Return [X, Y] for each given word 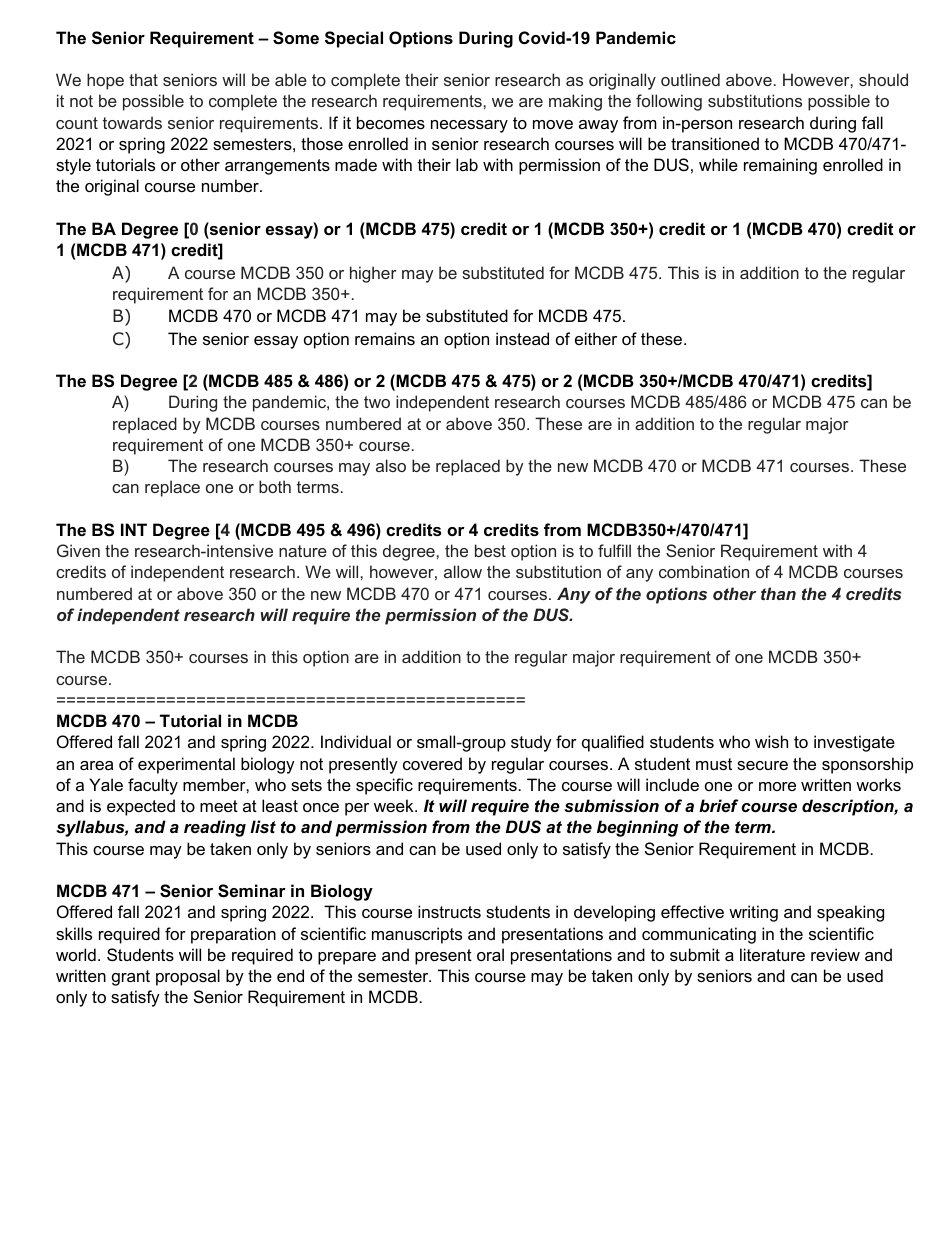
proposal [188, 977]
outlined [690, 79]
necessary [469, 126]
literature [772, 954]
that [143, 79]
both [275, 486]
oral [490, 954]
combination [704, 571]
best [490, 550]
